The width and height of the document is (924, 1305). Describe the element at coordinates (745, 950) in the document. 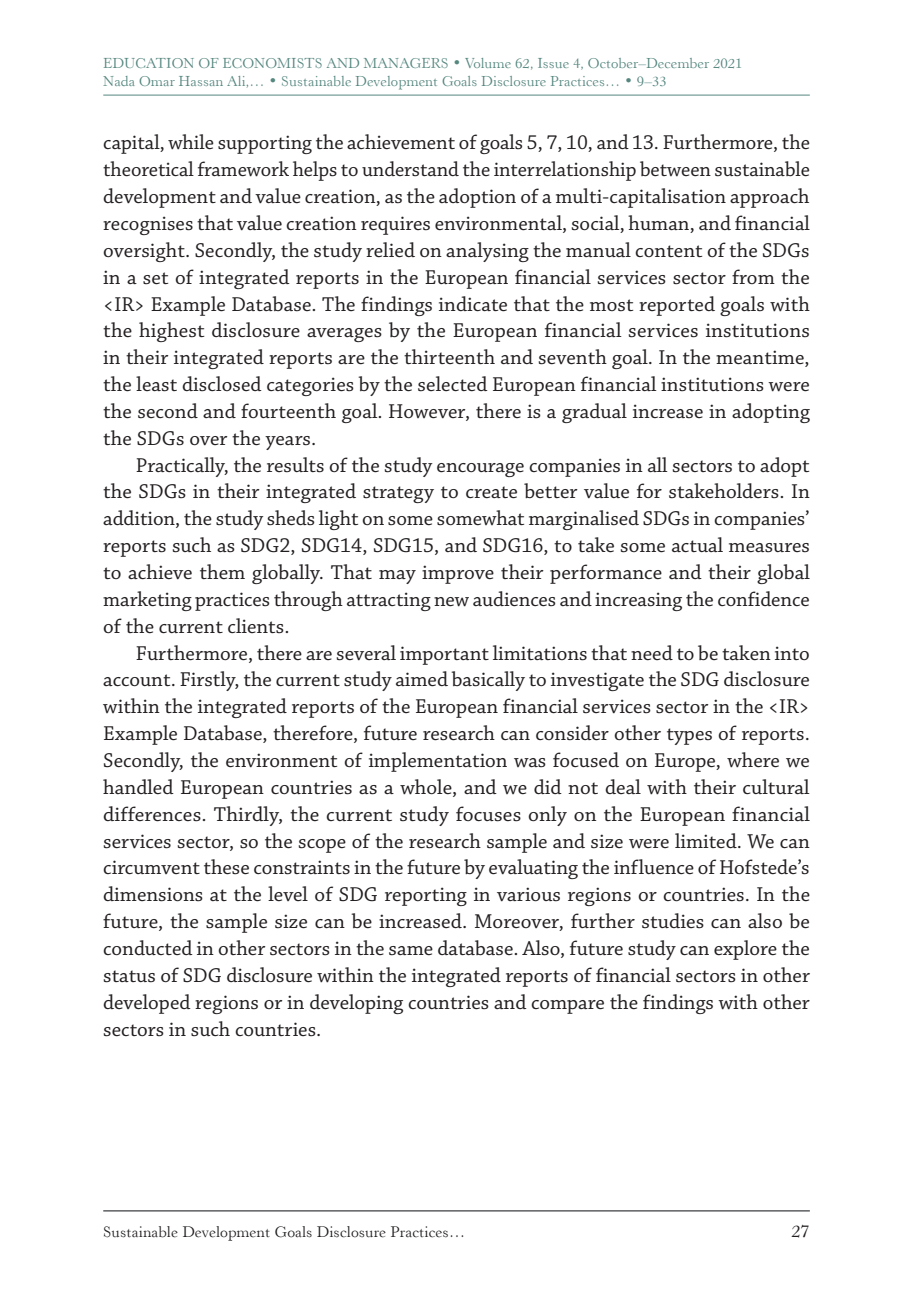

I see `explore` at that location.
